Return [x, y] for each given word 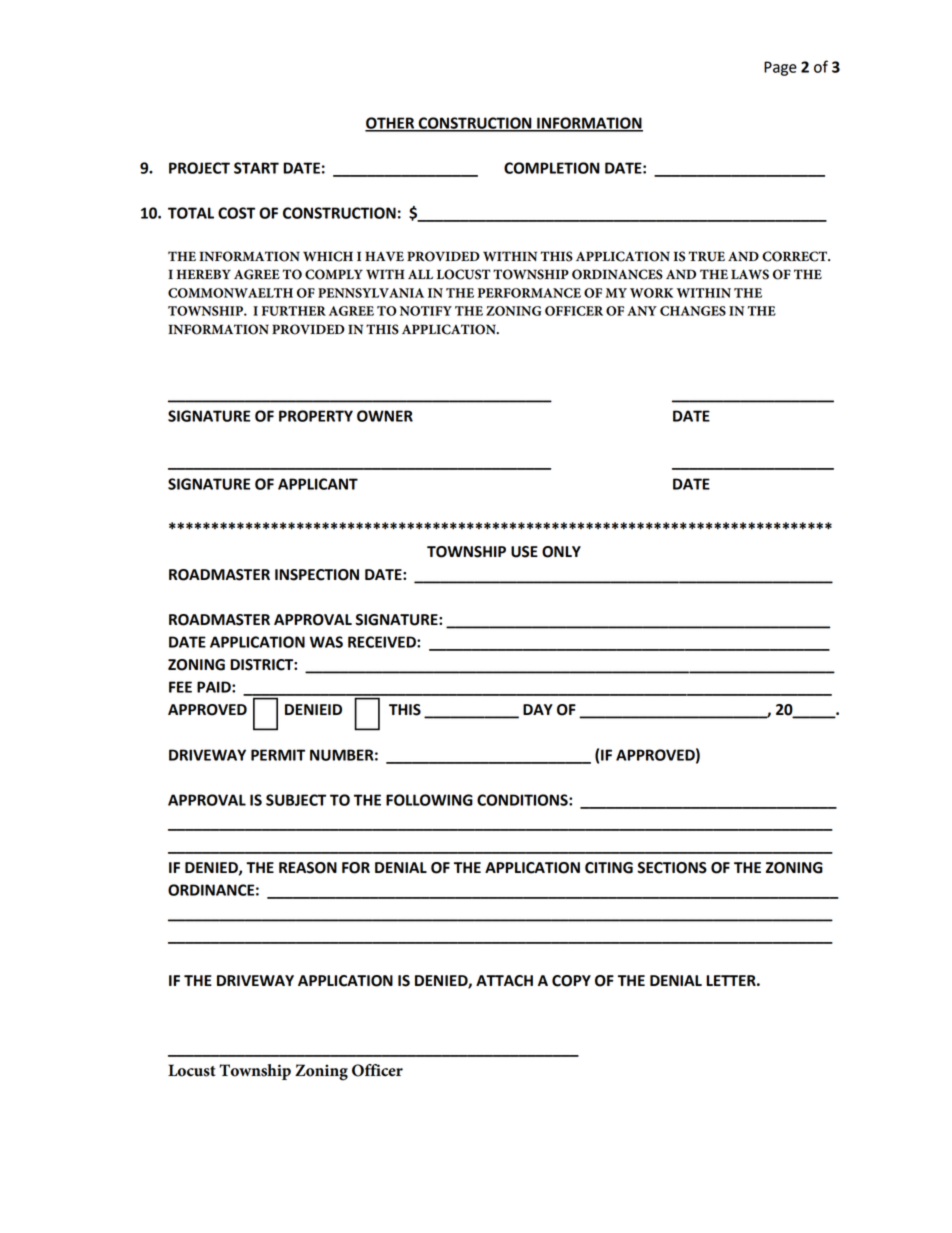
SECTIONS [672, 868]
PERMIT [278, 755]
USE [524, 552]
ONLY [561, 552]
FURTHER [294, 311]
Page [780, 68]
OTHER [391, 124]
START [256, 168]
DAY [538, 709]
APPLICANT [318, 484]
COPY [571, 981]
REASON [308, 868]
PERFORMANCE [529, 293]
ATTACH [504, 981]
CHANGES [693, 311]
